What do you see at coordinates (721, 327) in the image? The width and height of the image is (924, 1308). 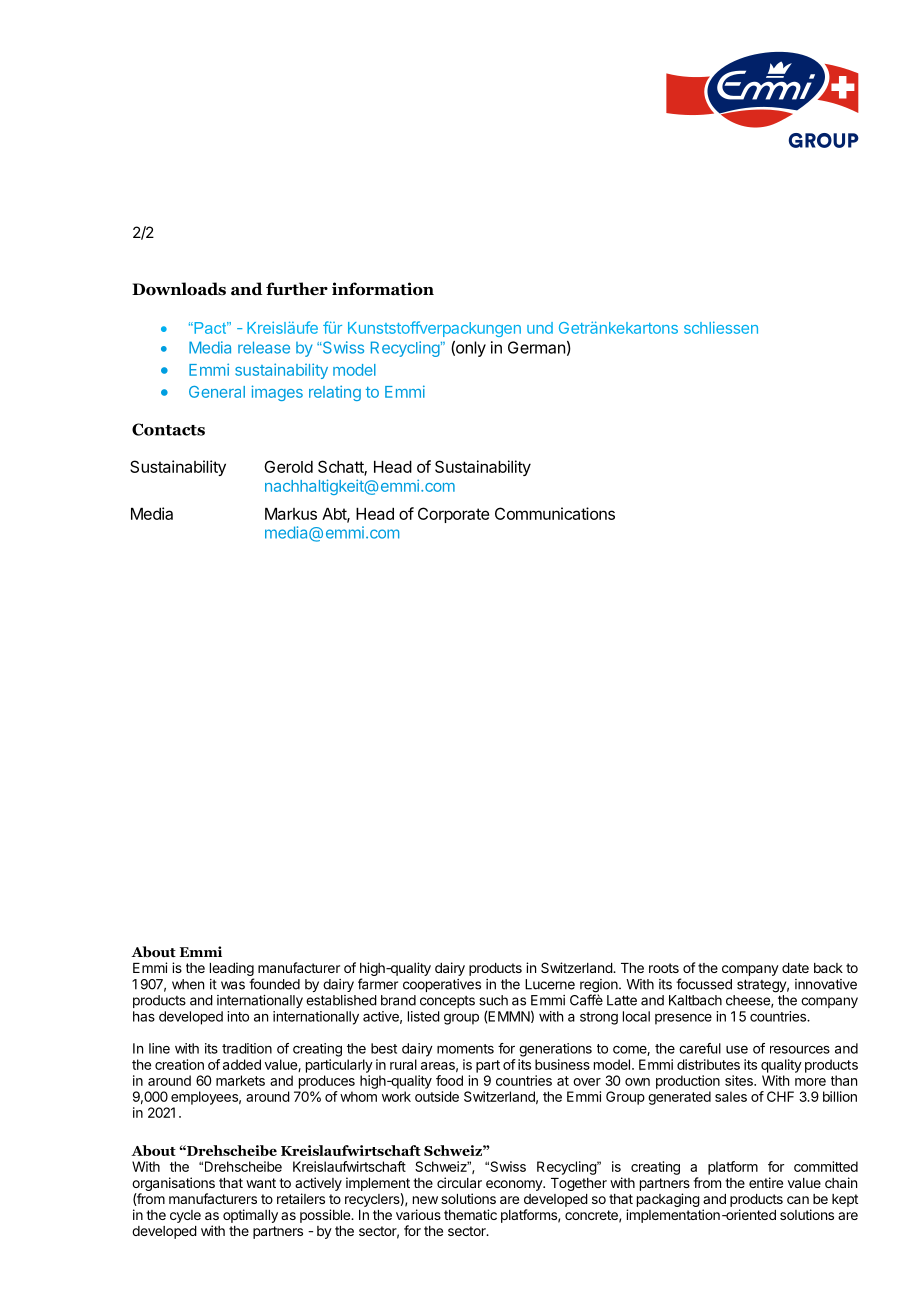 I see `schliessen` at bounding box center [721, 327].
